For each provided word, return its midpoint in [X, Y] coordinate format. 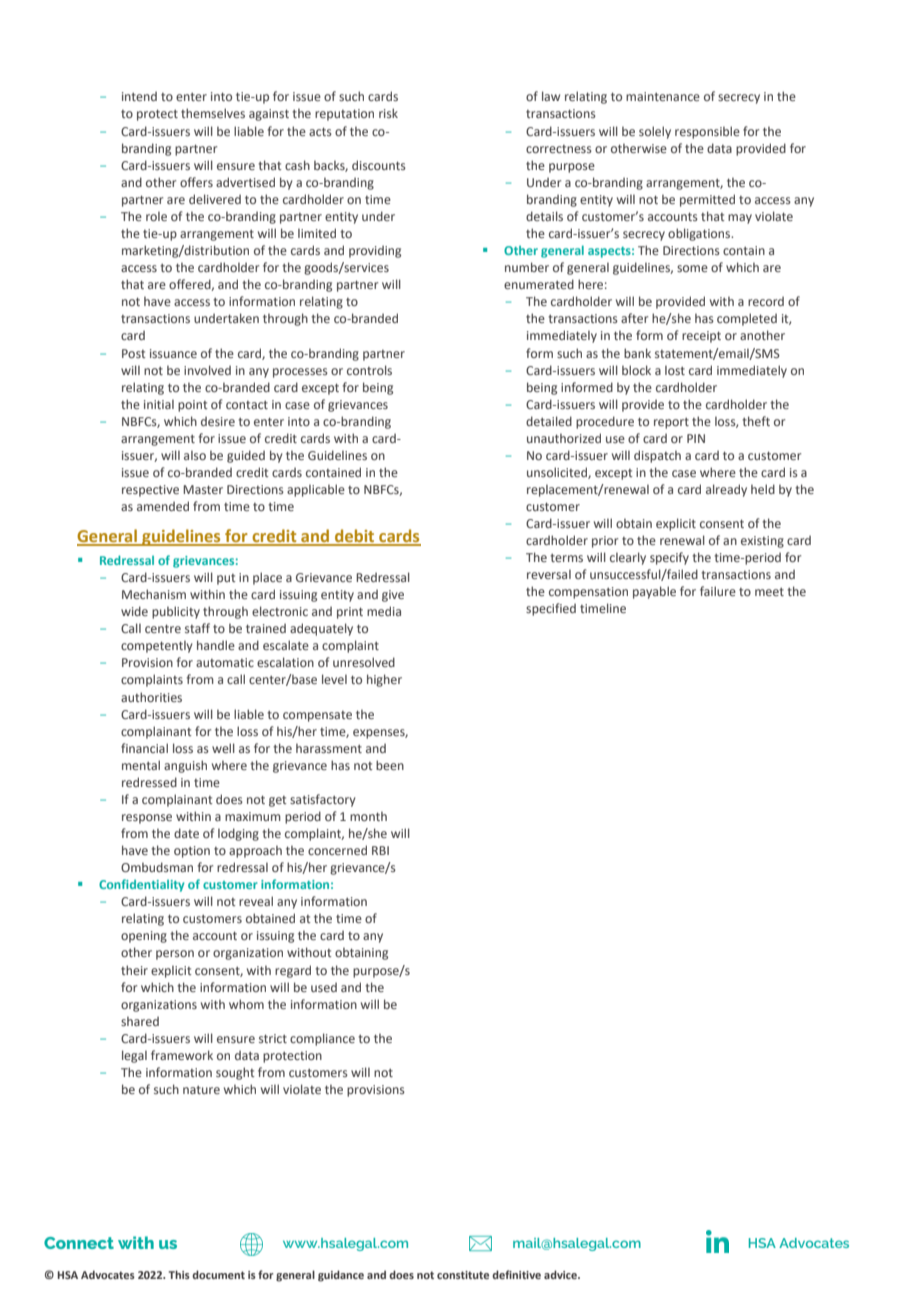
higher [384, 680]
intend [139, 96]
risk [388, 113]
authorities [151, 697]
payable [654, 592]
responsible [707, 132]
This [179, 1274]
